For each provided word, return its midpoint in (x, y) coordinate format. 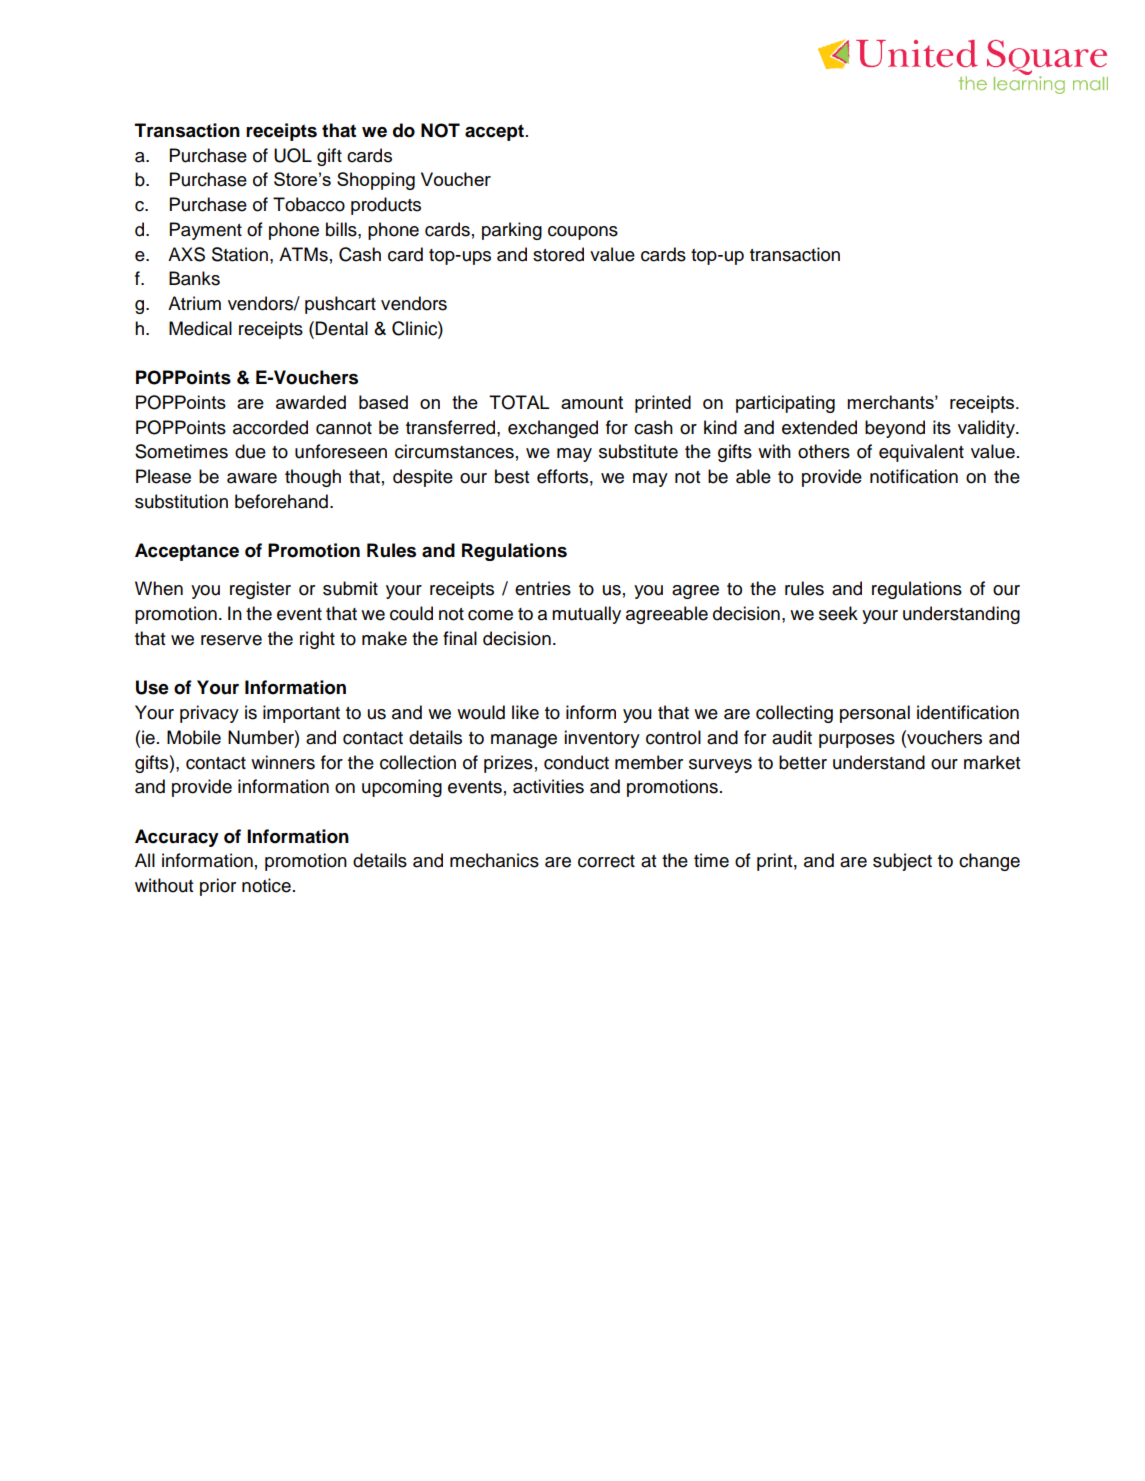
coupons (583, 233)
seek (838, 613)
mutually (586, 615)
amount (592, 402)
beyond (895, 429)
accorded (270, 427)
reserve (231, 640)
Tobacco (309, 204)
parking (512, 231)
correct (606, 861)
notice (266, 885)
